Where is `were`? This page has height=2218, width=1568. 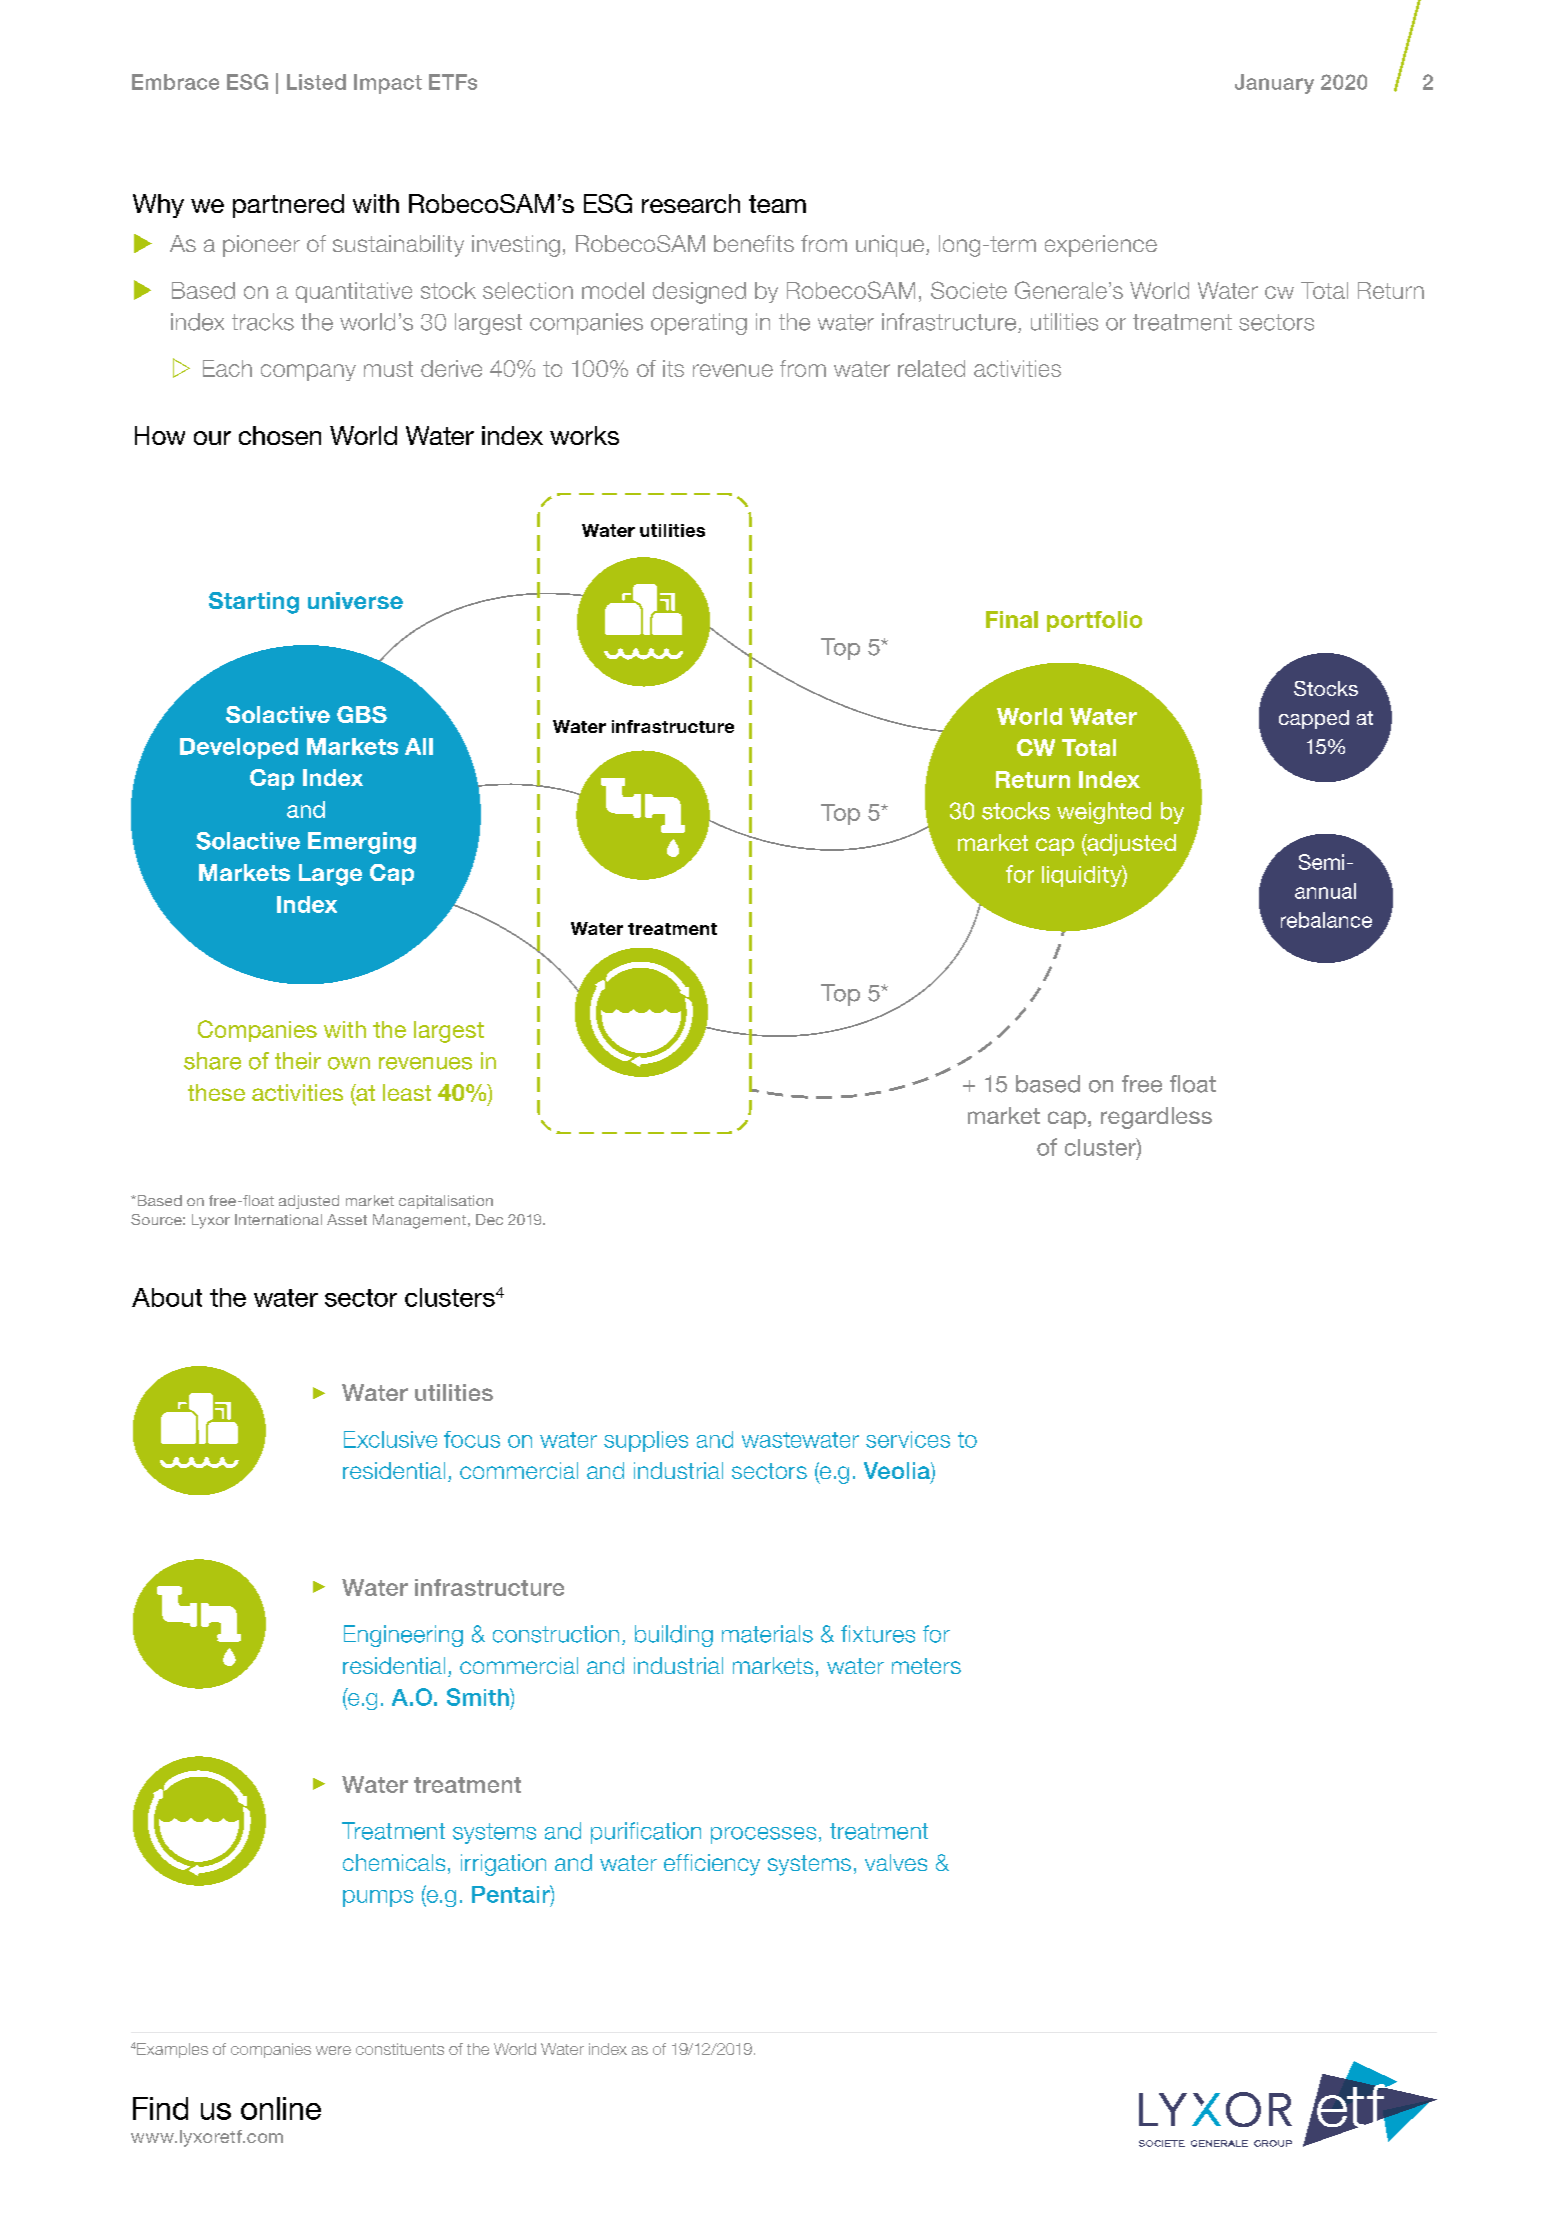
were is located at coordinates (333, 2050).
